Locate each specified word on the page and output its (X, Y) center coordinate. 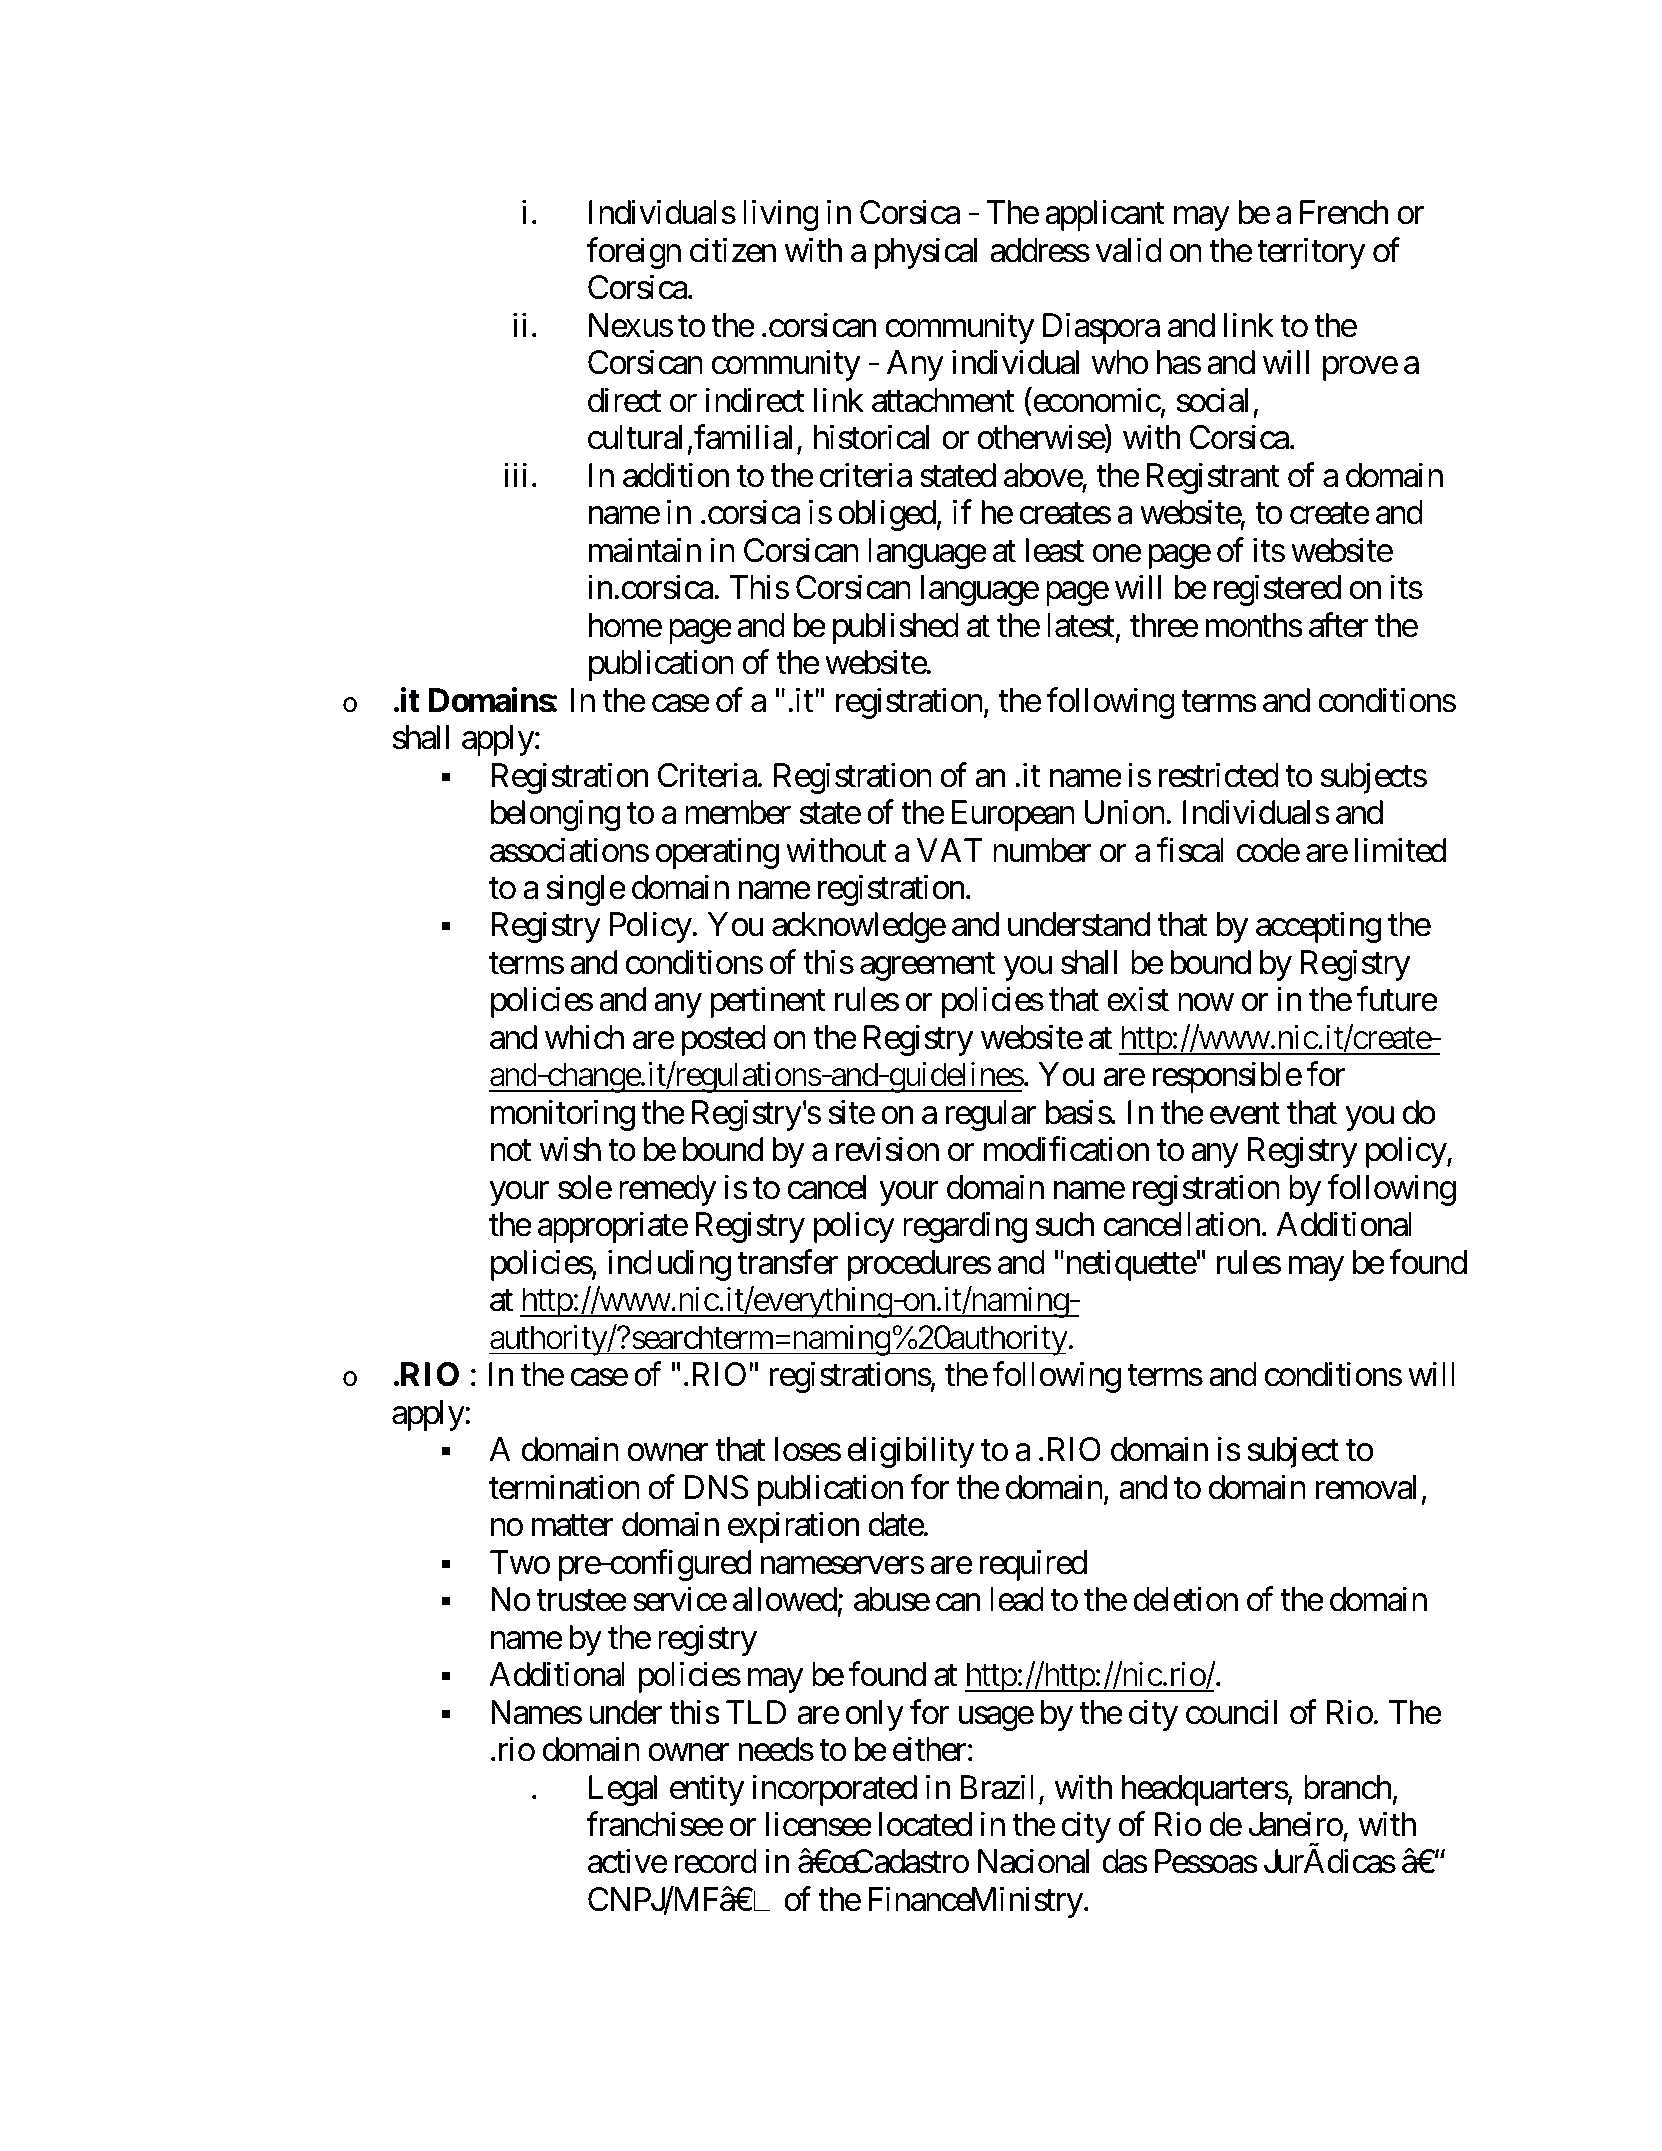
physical (925, 253)
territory (1311, 253)
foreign (634, 253)
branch (1348, 1787)
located (925, 1824)
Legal (623, 1790)
